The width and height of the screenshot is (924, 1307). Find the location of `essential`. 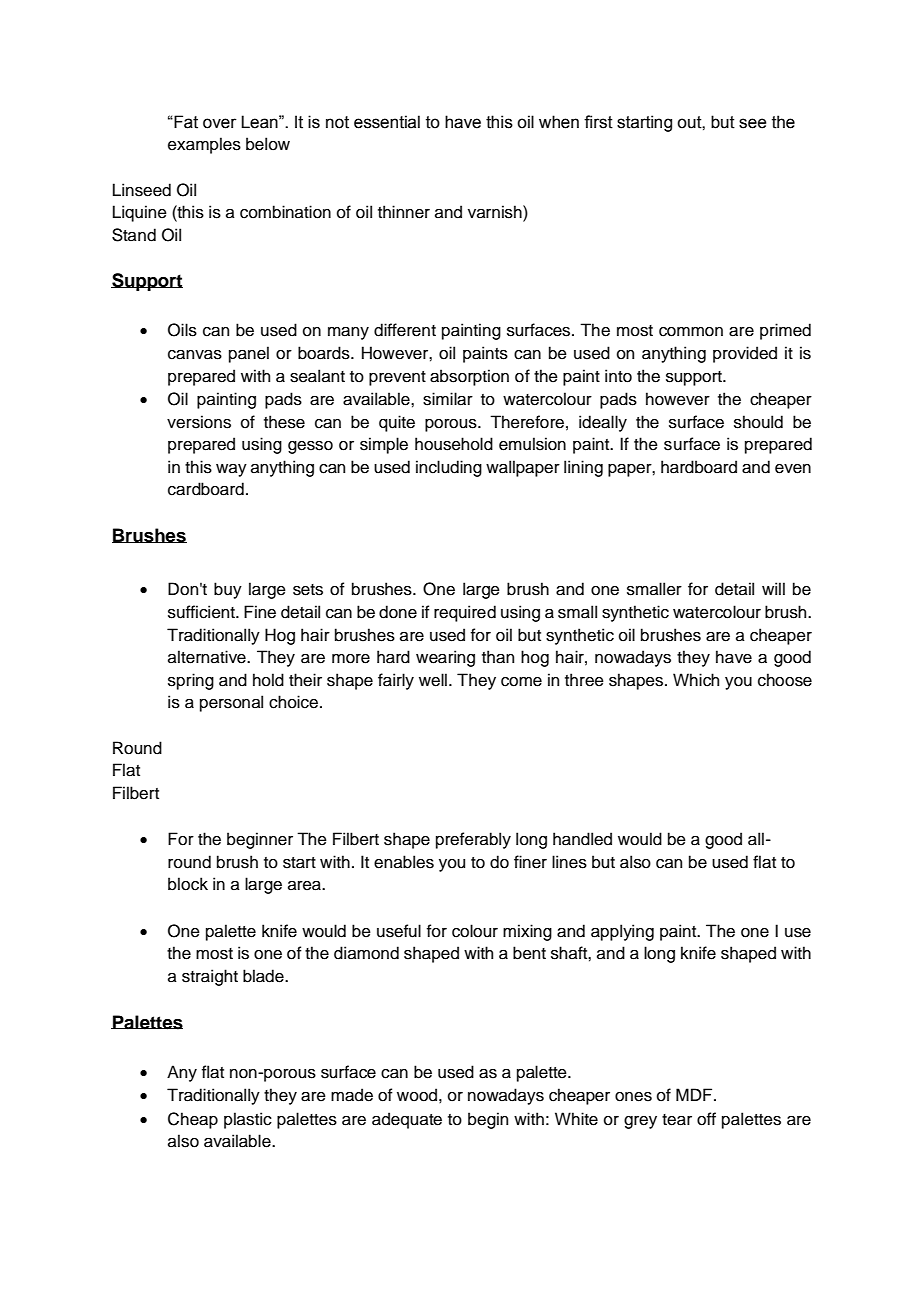

essential is located at coordinates (387, 122).
